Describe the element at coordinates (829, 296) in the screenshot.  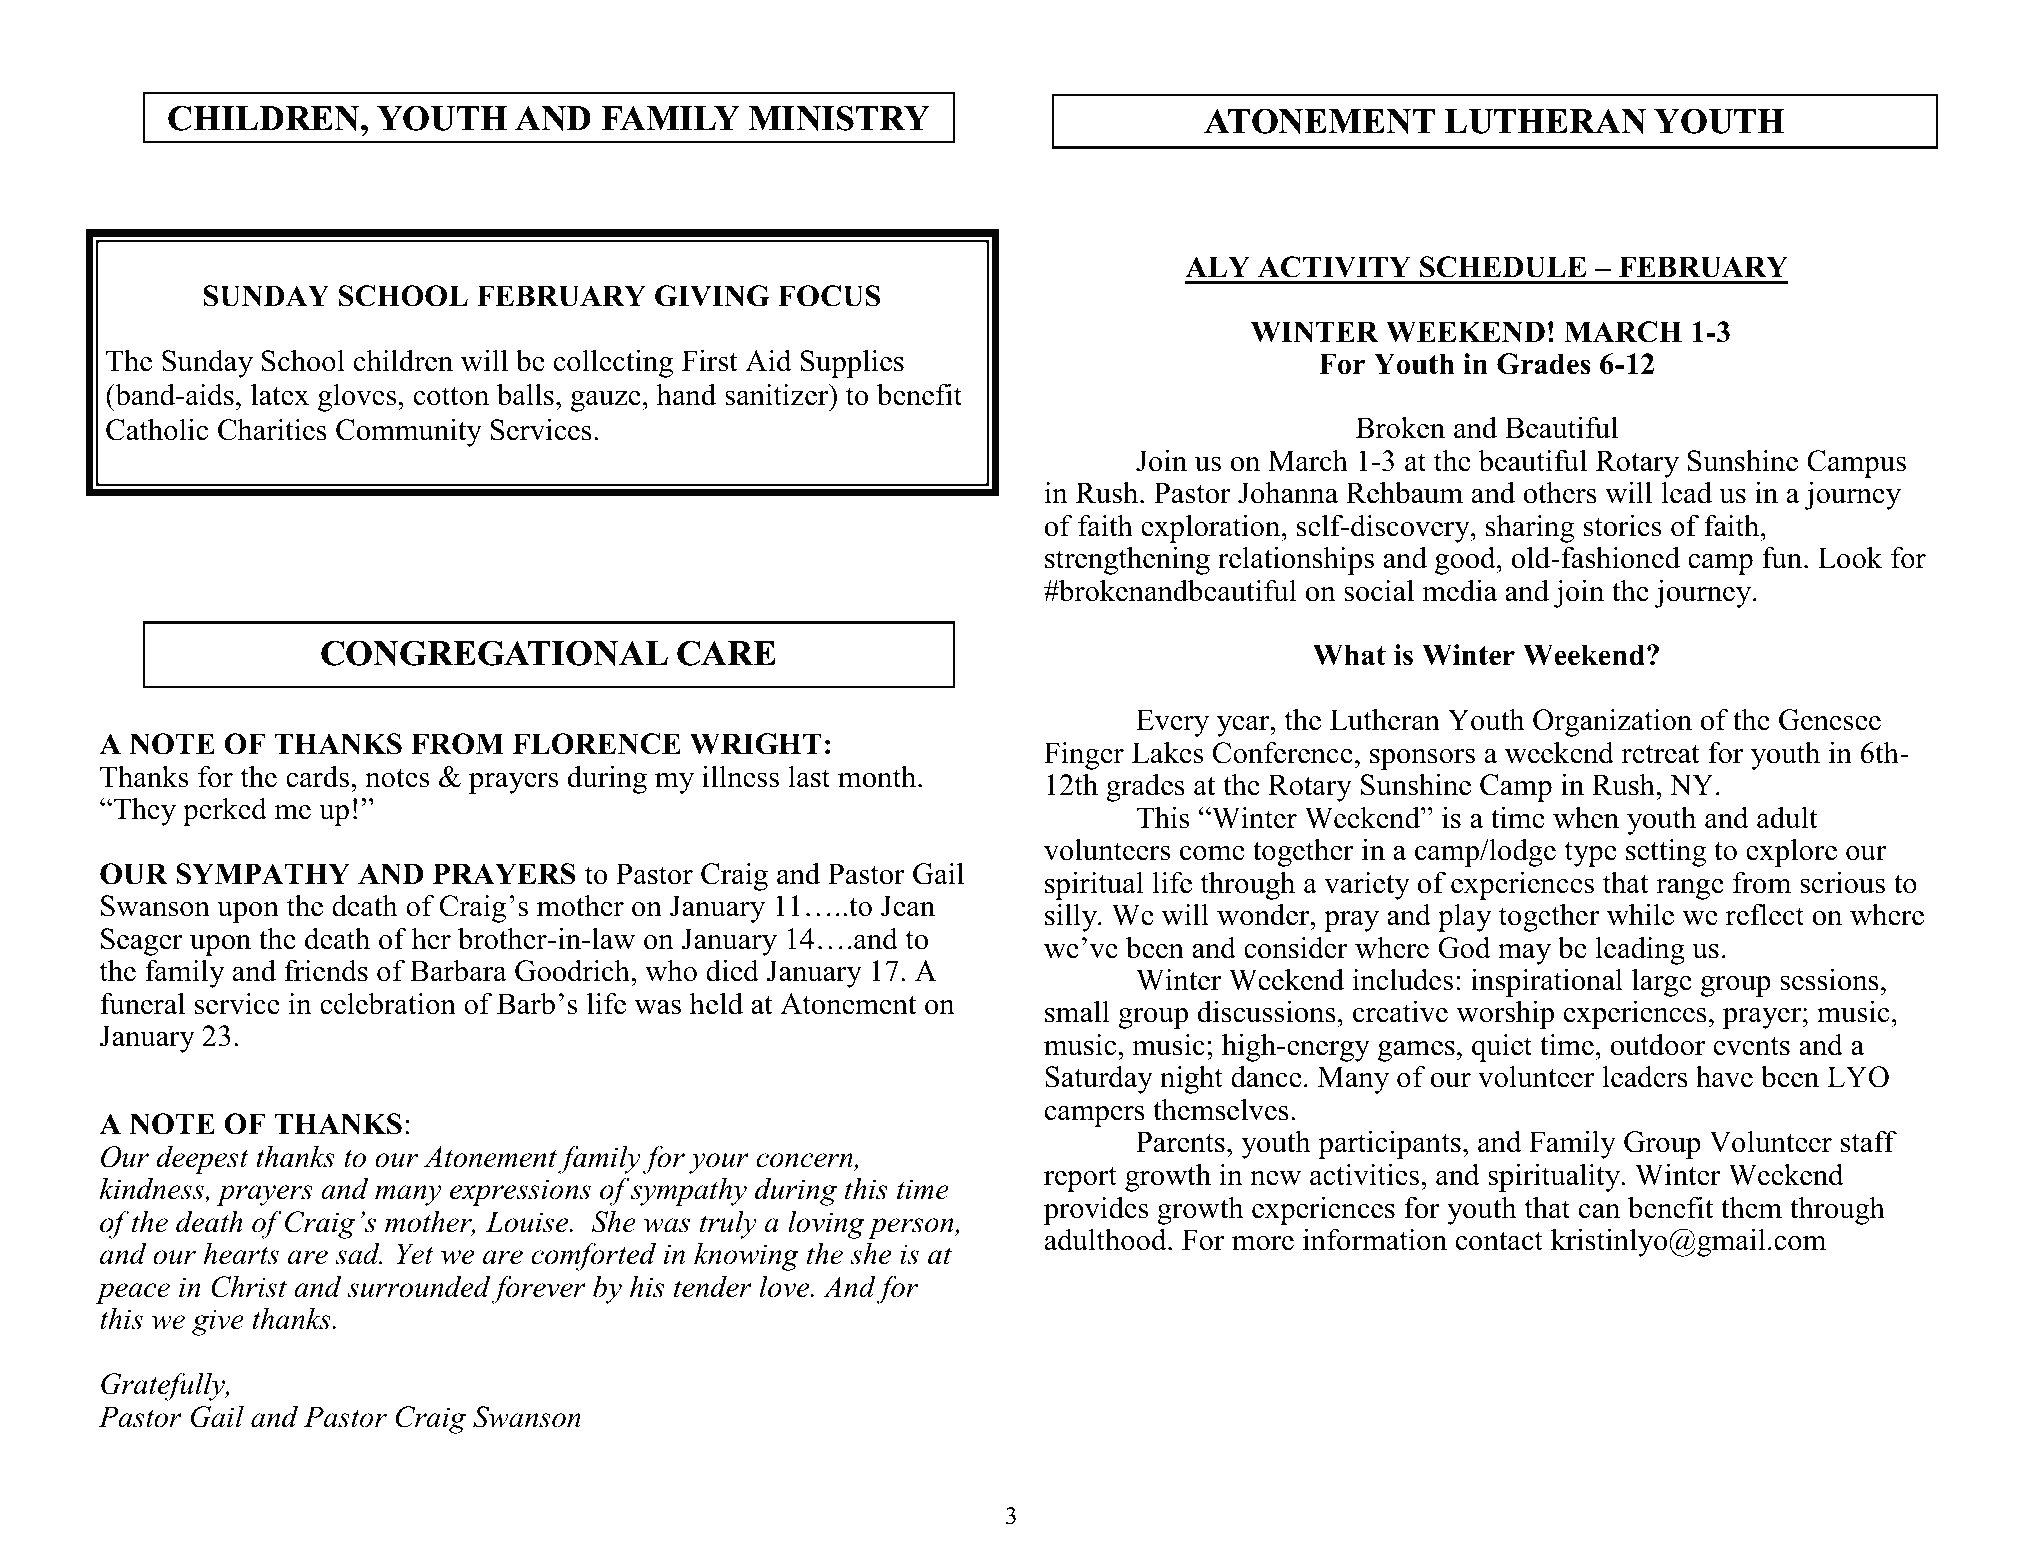
I see `FOCUS` at that location.
